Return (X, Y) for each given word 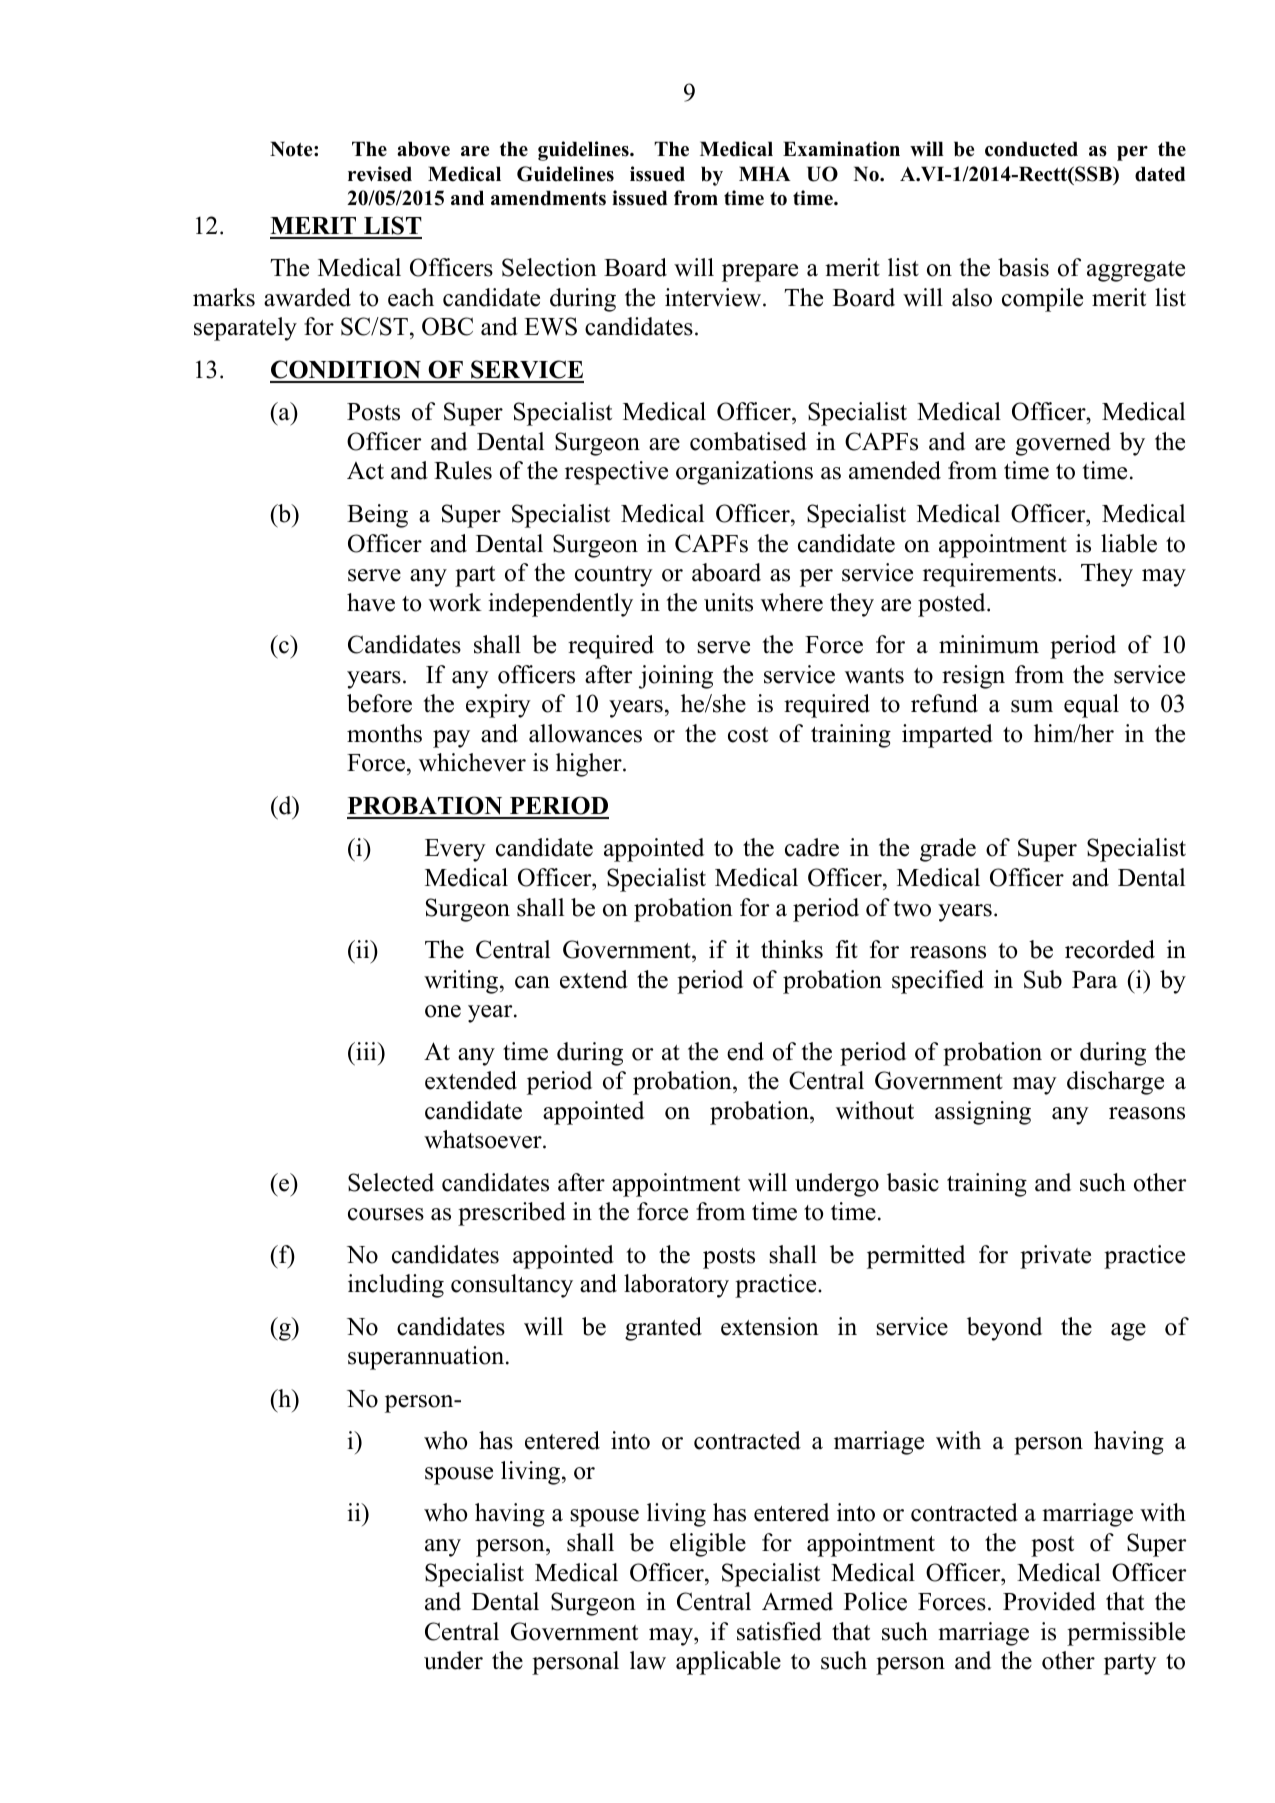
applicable (728, 1663)
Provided (1049, 1601)
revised (380, 174)
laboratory (676, 1286)
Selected (391, 1182)
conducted (1031, 149)
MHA (765, 173)
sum (1032, 706)
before (379, 703)
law (648, 1660)
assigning (983, 1113)
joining (676, 677)
